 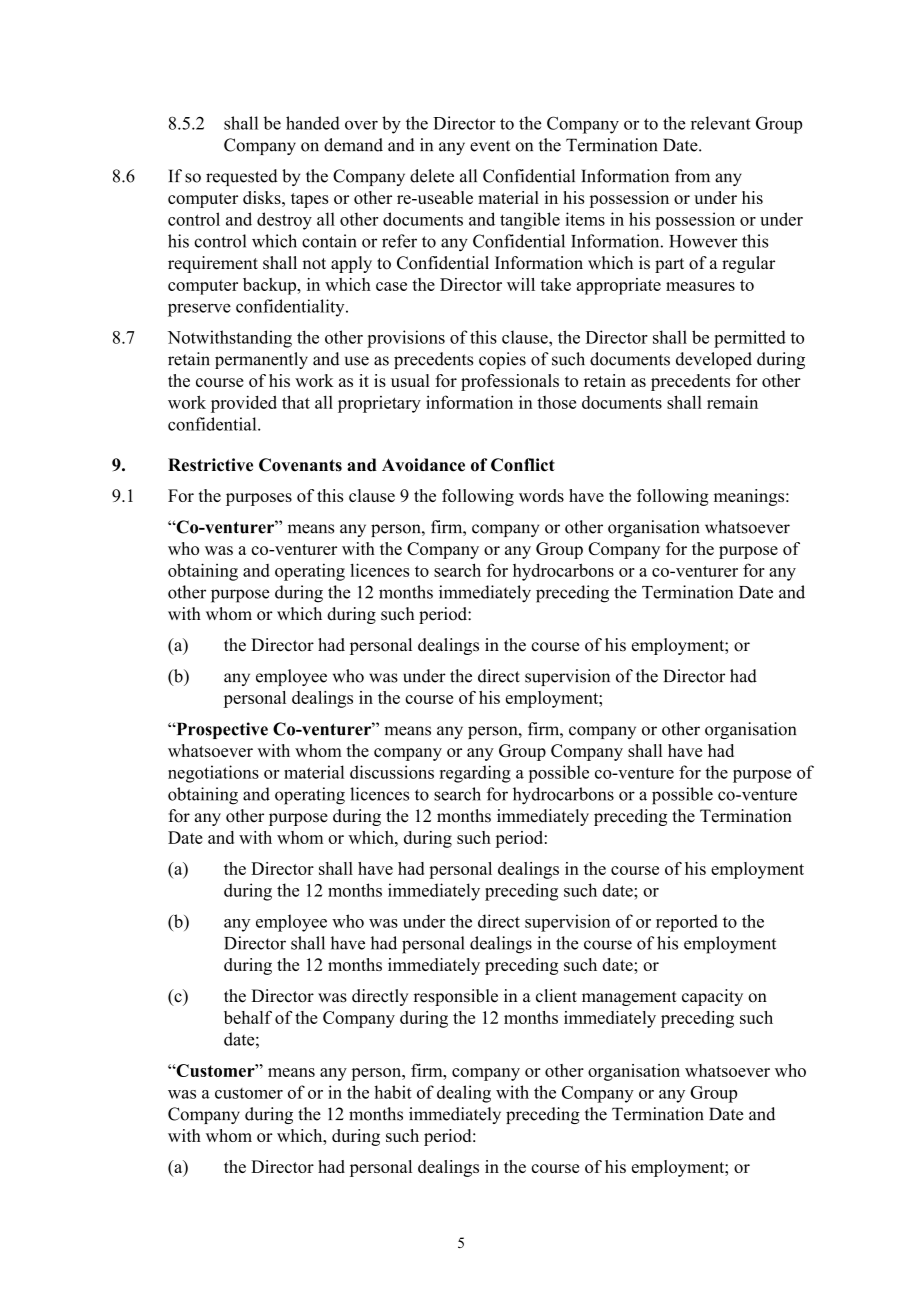 I want to click on Conflict, so click(x=523, y=465).
